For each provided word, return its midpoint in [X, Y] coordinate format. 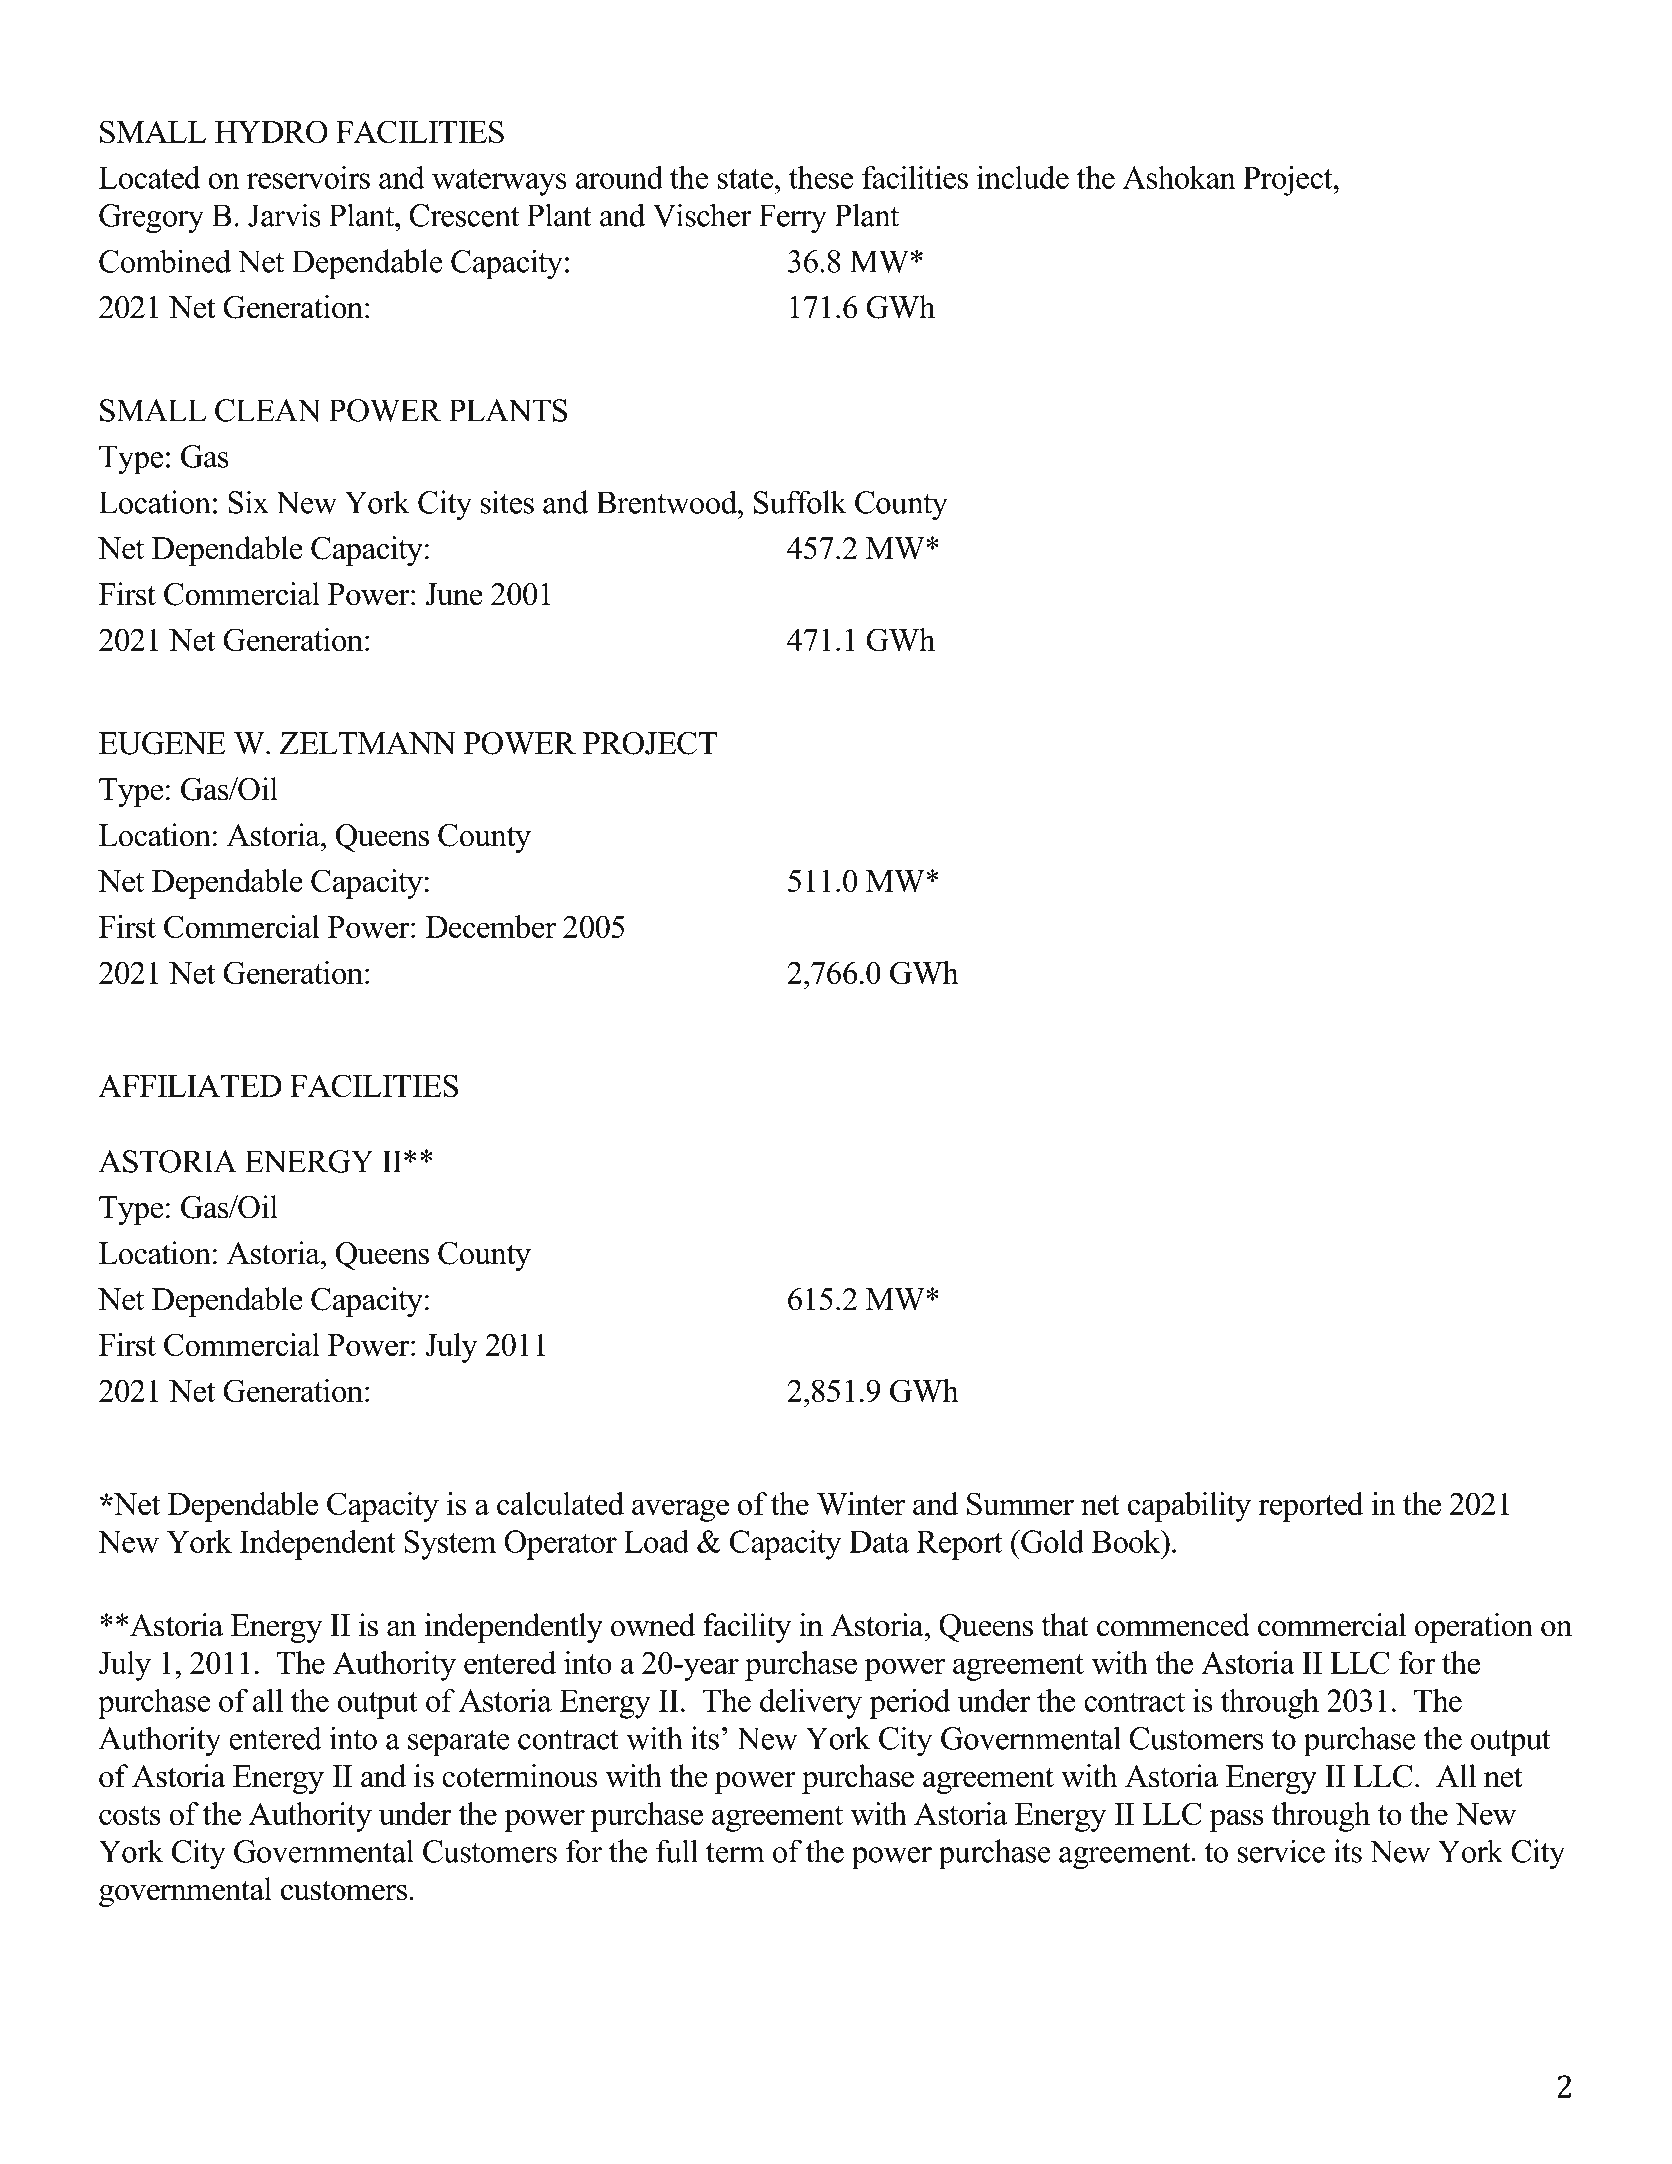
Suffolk [800, 502]
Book [1127, 1541]
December [490, 926]
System [450, 1545]
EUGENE [162, 743]
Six [248, 502]
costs [130, 1815]
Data [879, 1541]
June [454, 594]
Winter [861, 1503]
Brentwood [668, 502]
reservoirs [308, 177]
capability [1189, 1507]
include [1023, 177]
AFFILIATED [190, 1085]
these [821, 177]
